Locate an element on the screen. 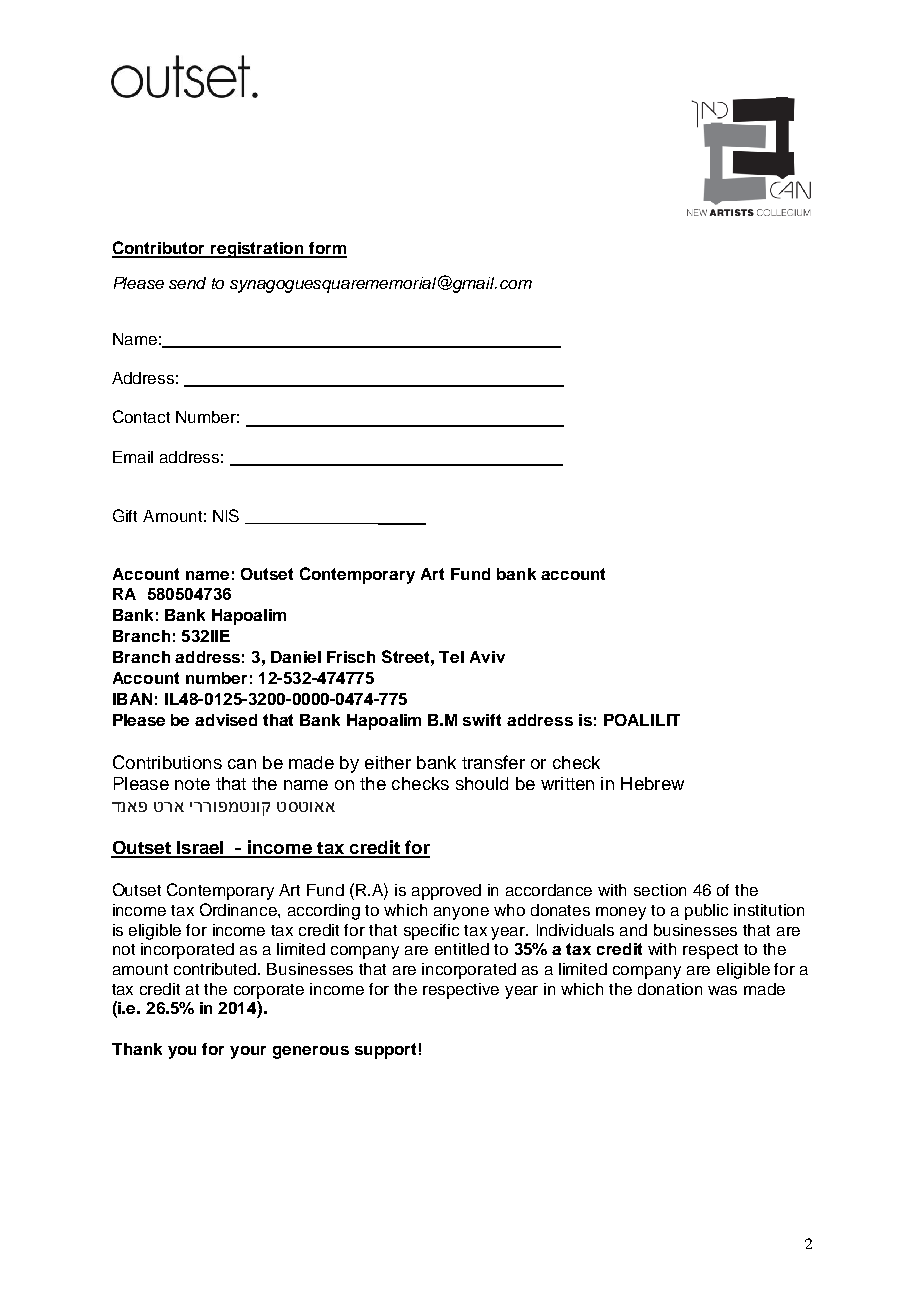 The width and height of the screenshot is (924, 1308). send is located at coordinates (187, 283).
